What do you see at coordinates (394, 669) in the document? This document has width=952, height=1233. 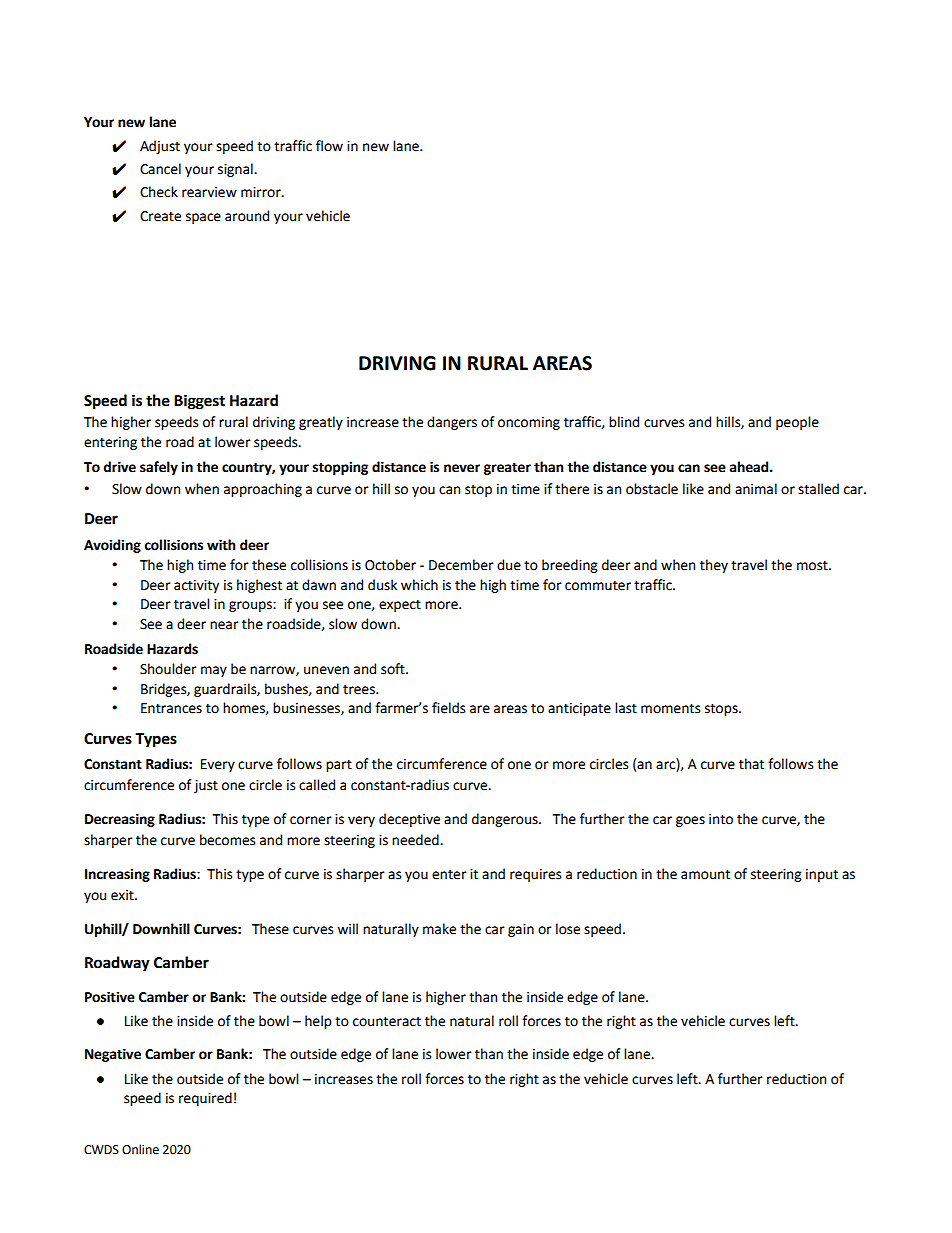 I see `soft` at bounding box center [394, 669].
